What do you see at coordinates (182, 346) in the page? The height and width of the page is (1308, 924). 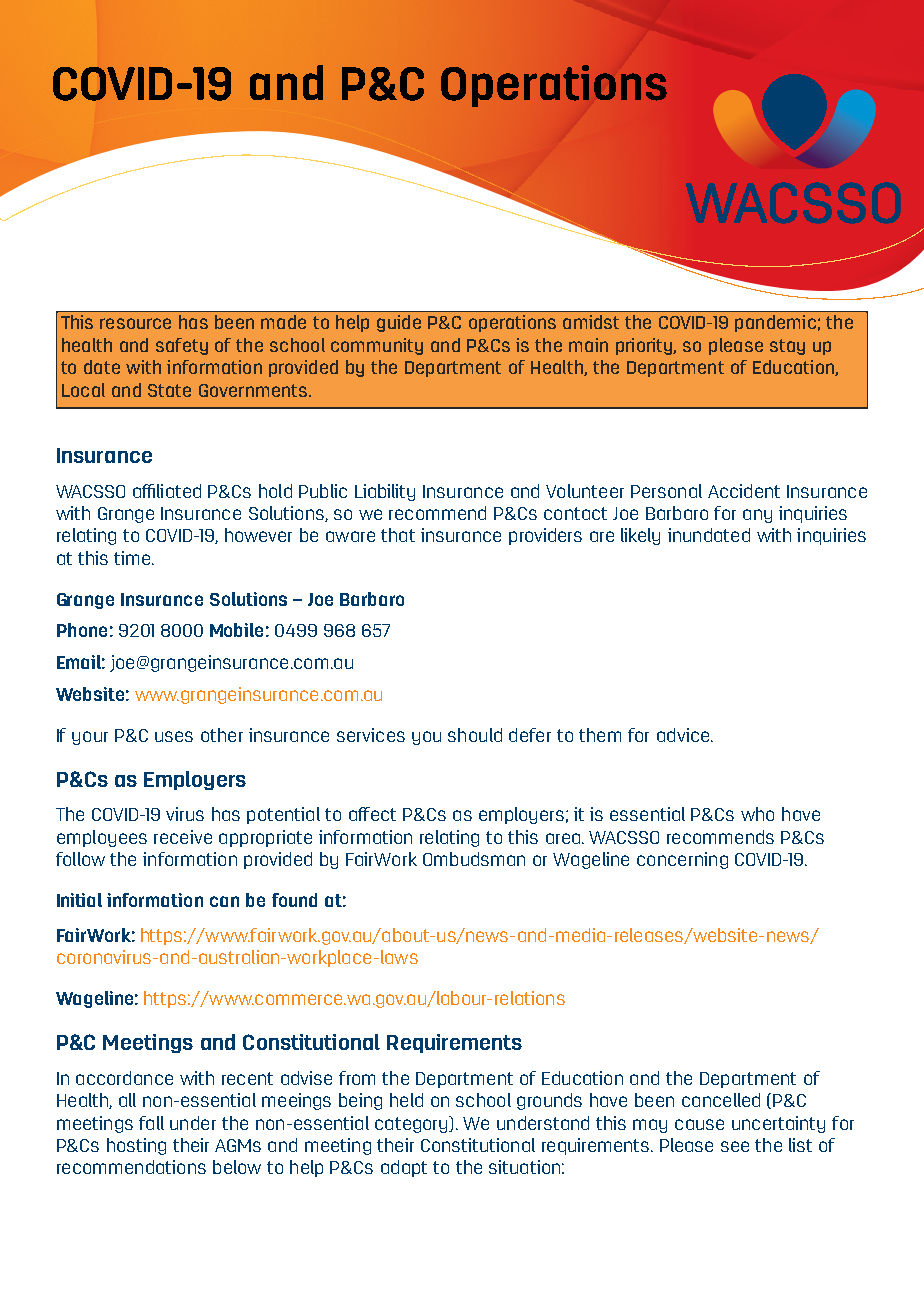 I see `safety` at bounding box center [182, 346].
